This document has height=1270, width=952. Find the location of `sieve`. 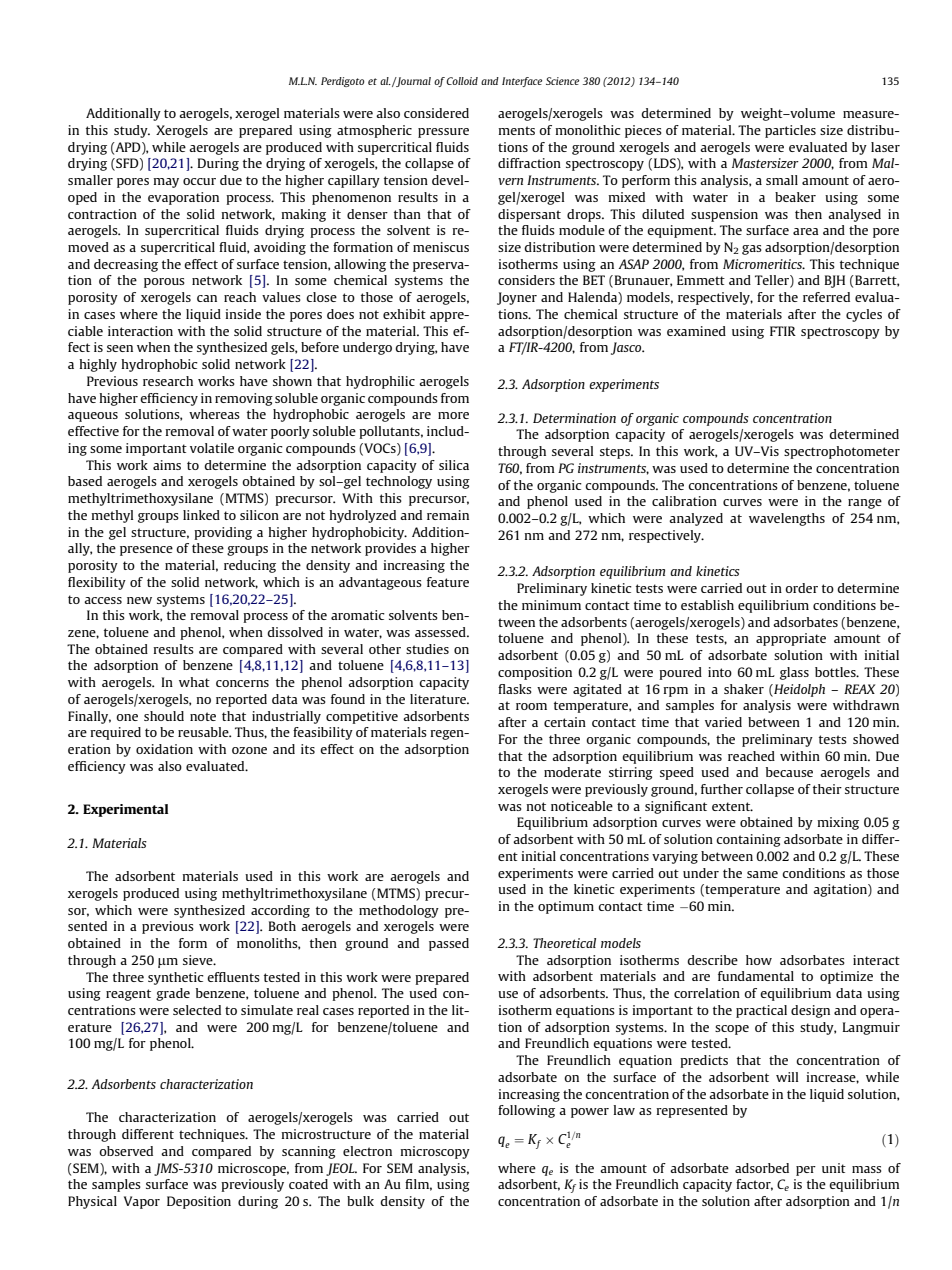

sieve is located at coordinates (199, 960).
